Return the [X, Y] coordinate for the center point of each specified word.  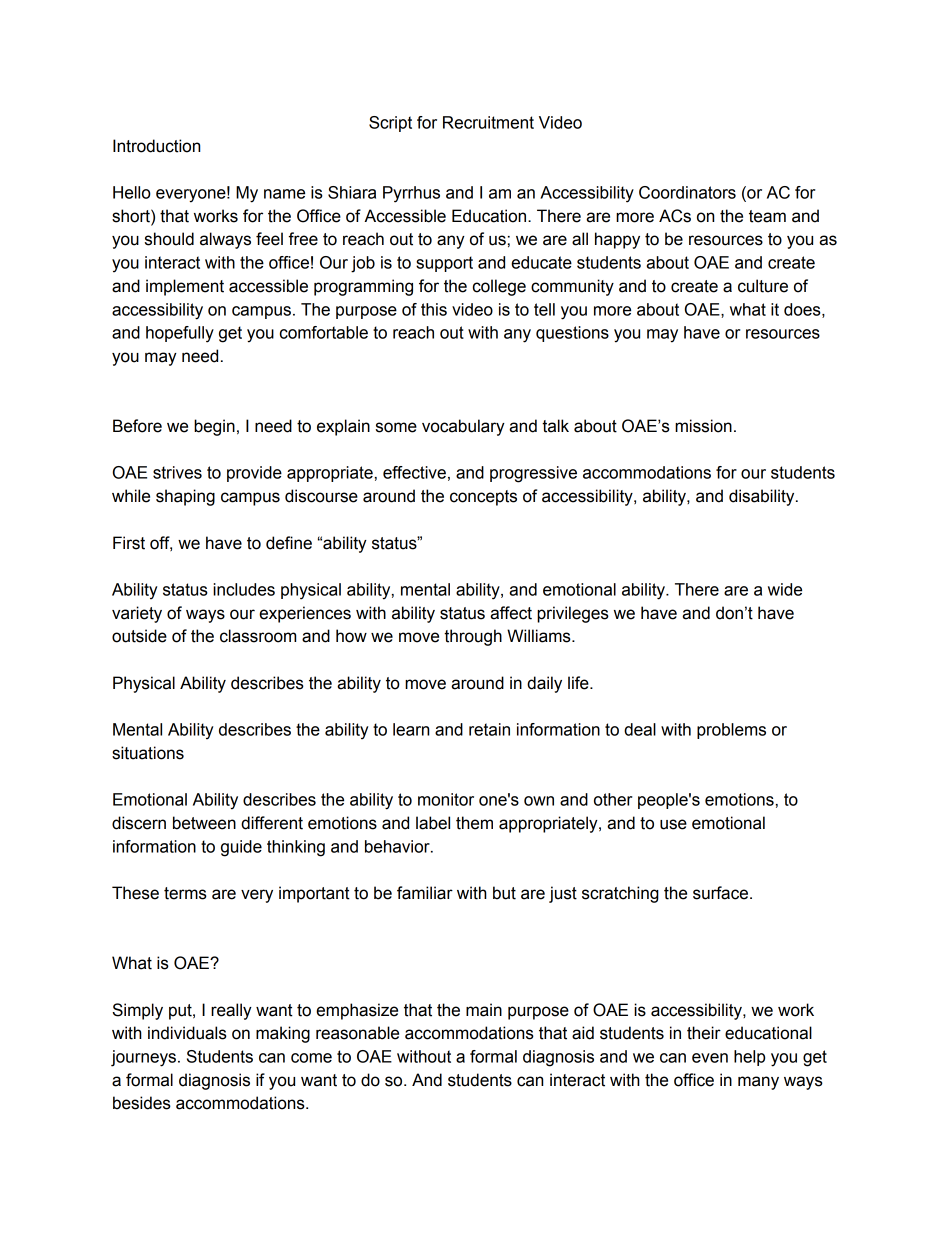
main [484, 1010]
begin [214, 427]
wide [785, 589]
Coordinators [687, 192]
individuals [187, 1033]
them [474, 823]
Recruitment [488, 122]
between [204, 823]
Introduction [156, 146]
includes [244, 589]
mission [703, 426]
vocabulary [463, 427]
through [473, 637]
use [673, 824]
